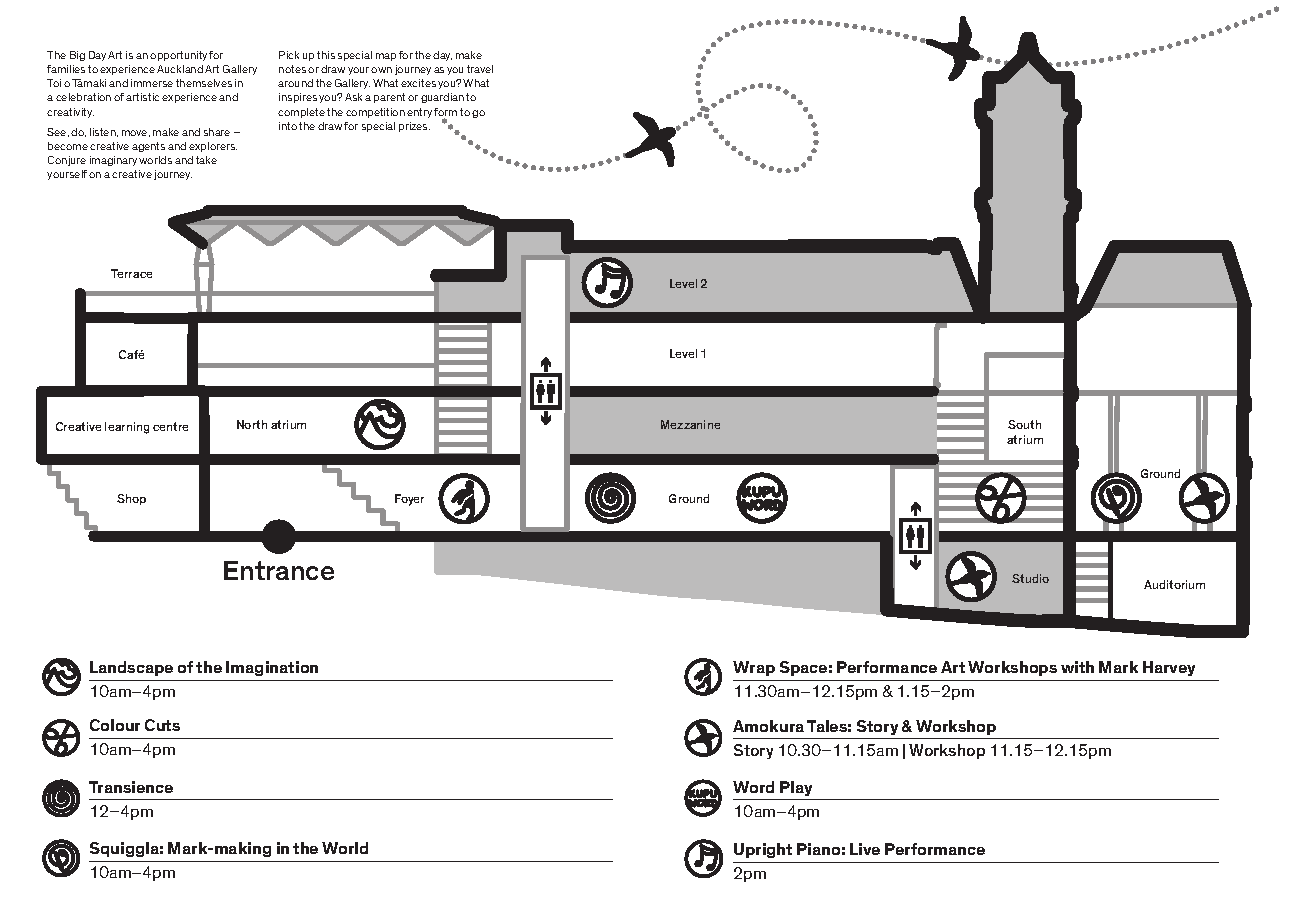 This image has height=924, width=1300. I want to click on travel, so click(480, 69).
